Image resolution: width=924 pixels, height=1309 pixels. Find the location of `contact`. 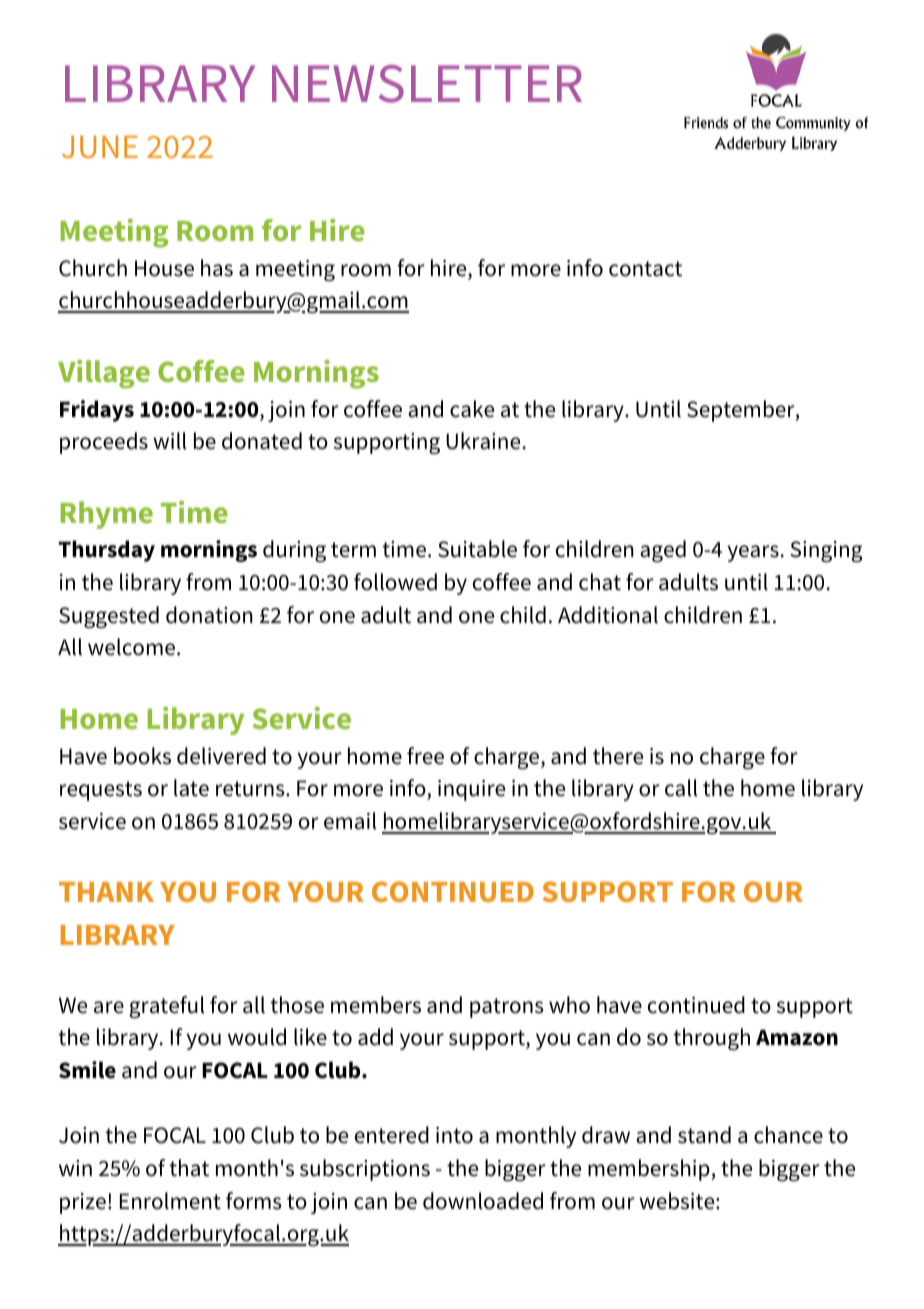

contact is located at coordinates (645, 269).
